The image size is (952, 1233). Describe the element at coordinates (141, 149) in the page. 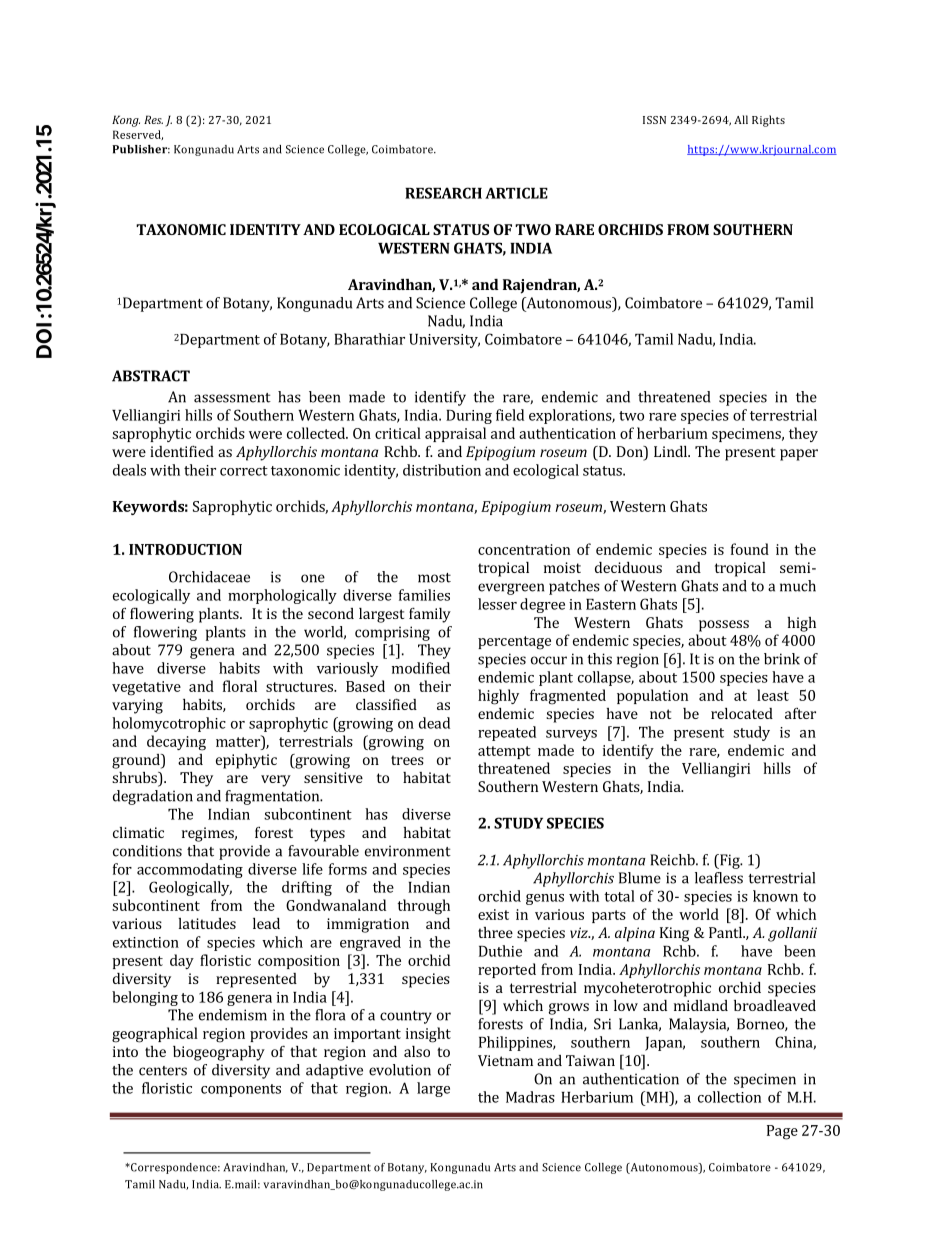

I see `Publisher` at that location.
